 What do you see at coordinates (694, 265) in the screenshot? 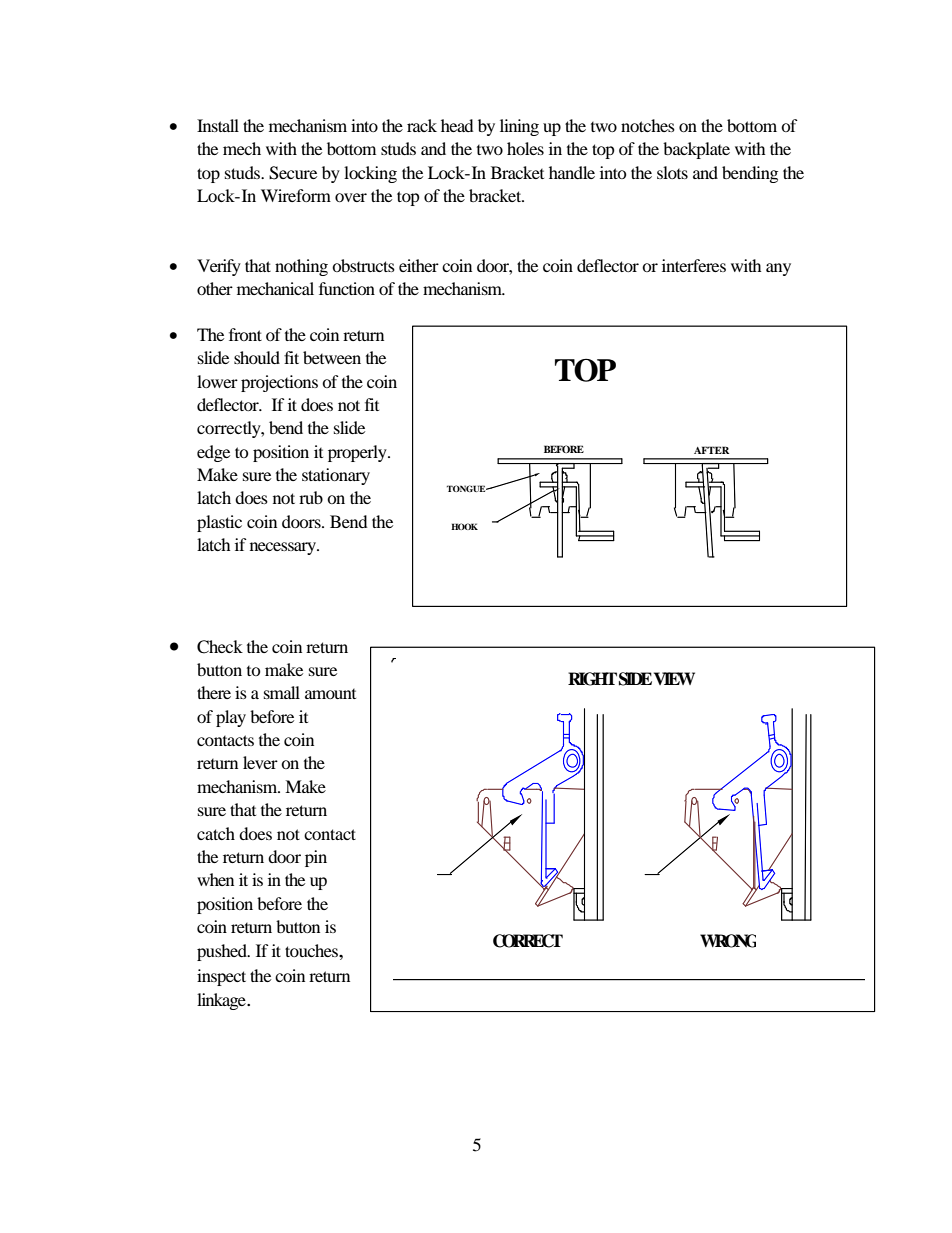
I see `interferes` at bounding box center [694, 265].
